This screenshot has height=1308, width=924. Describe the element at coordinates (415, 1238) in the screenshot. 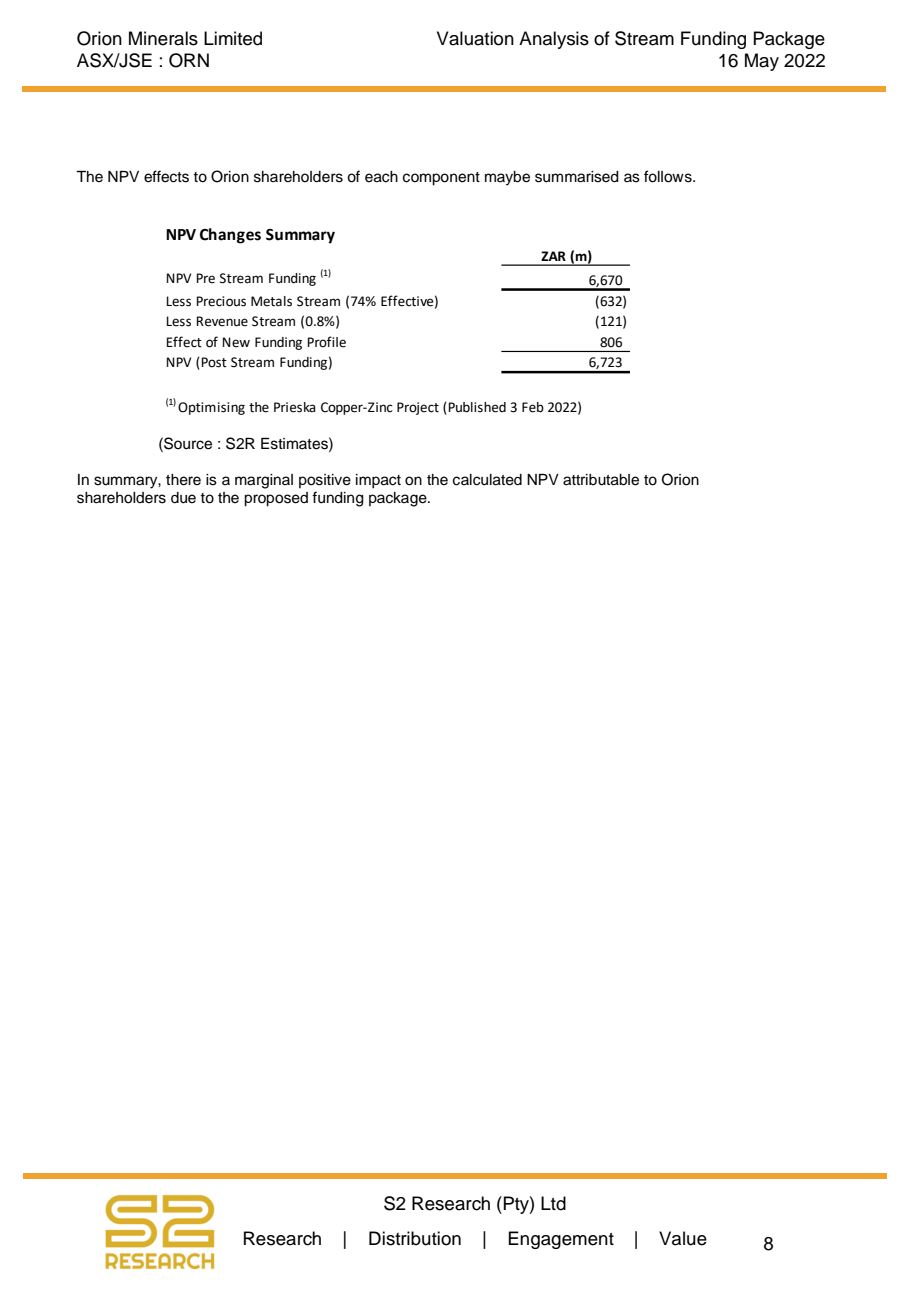

I see `Distribution` at that location.
